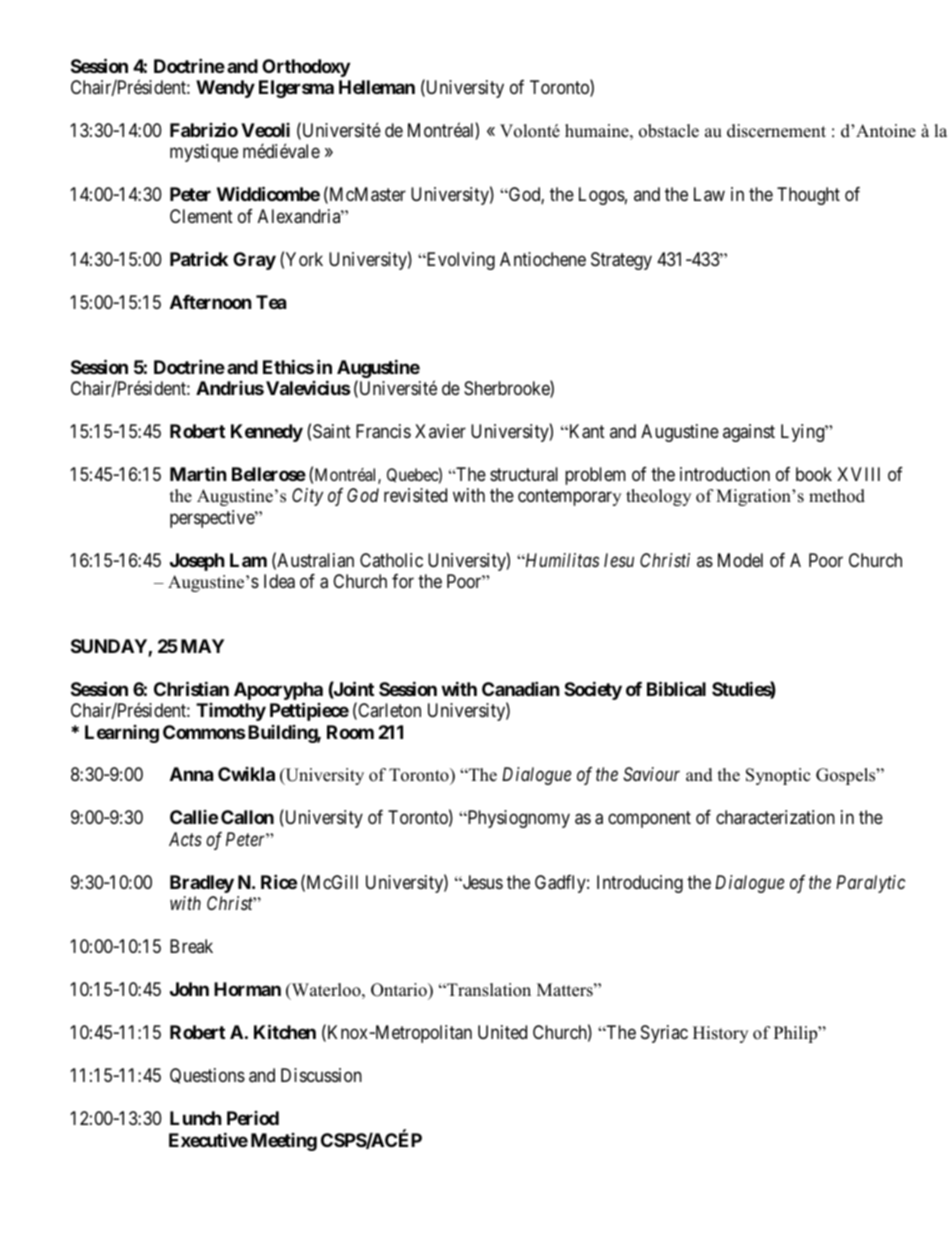 The height and width of the screenshot is (1233, 952). What do you see at coordinates (669, 131) in the screenshot?
I see `obstacle` at bounding box center [669, 131].
